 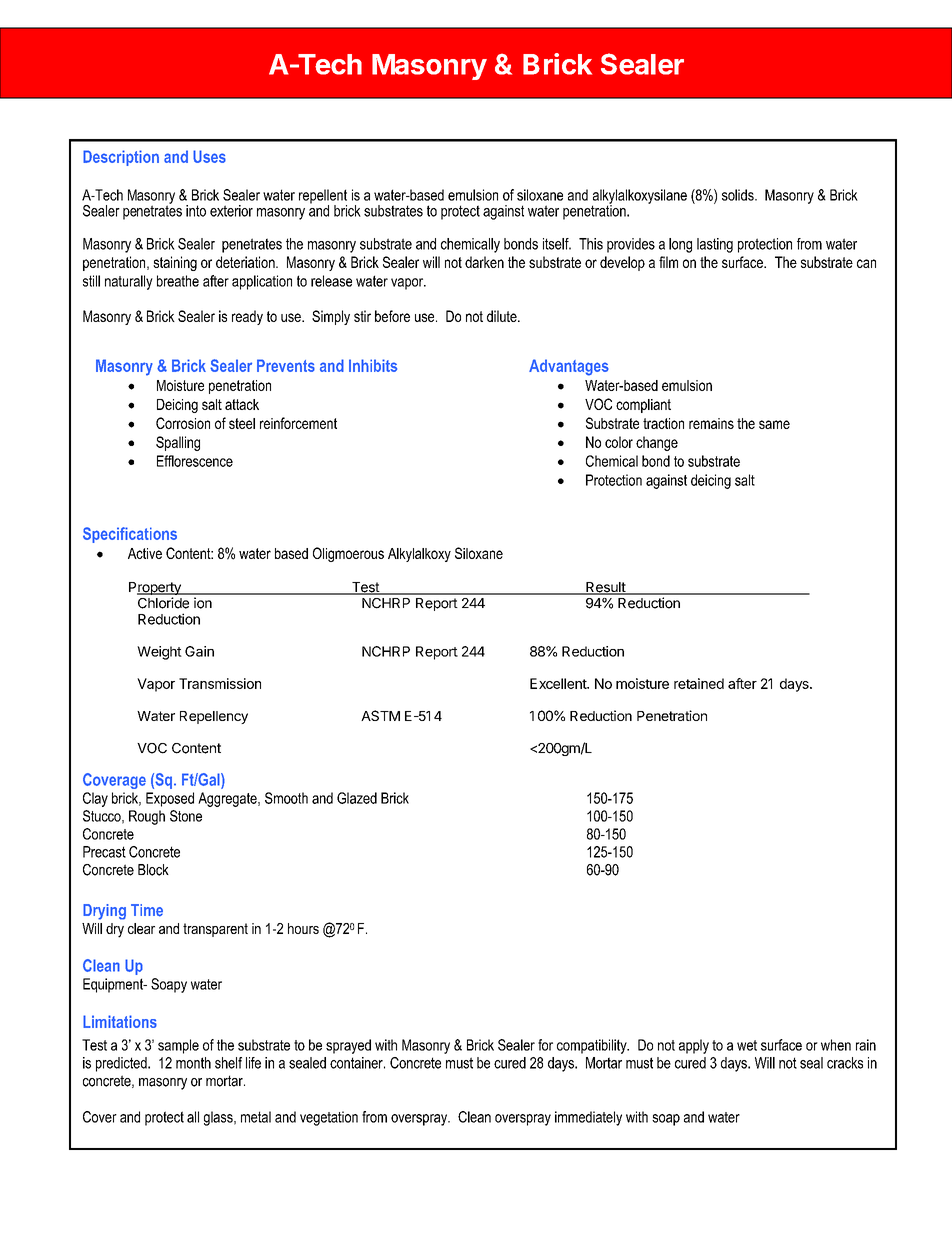 I want to click on solids, so click(x=739, y=195).
